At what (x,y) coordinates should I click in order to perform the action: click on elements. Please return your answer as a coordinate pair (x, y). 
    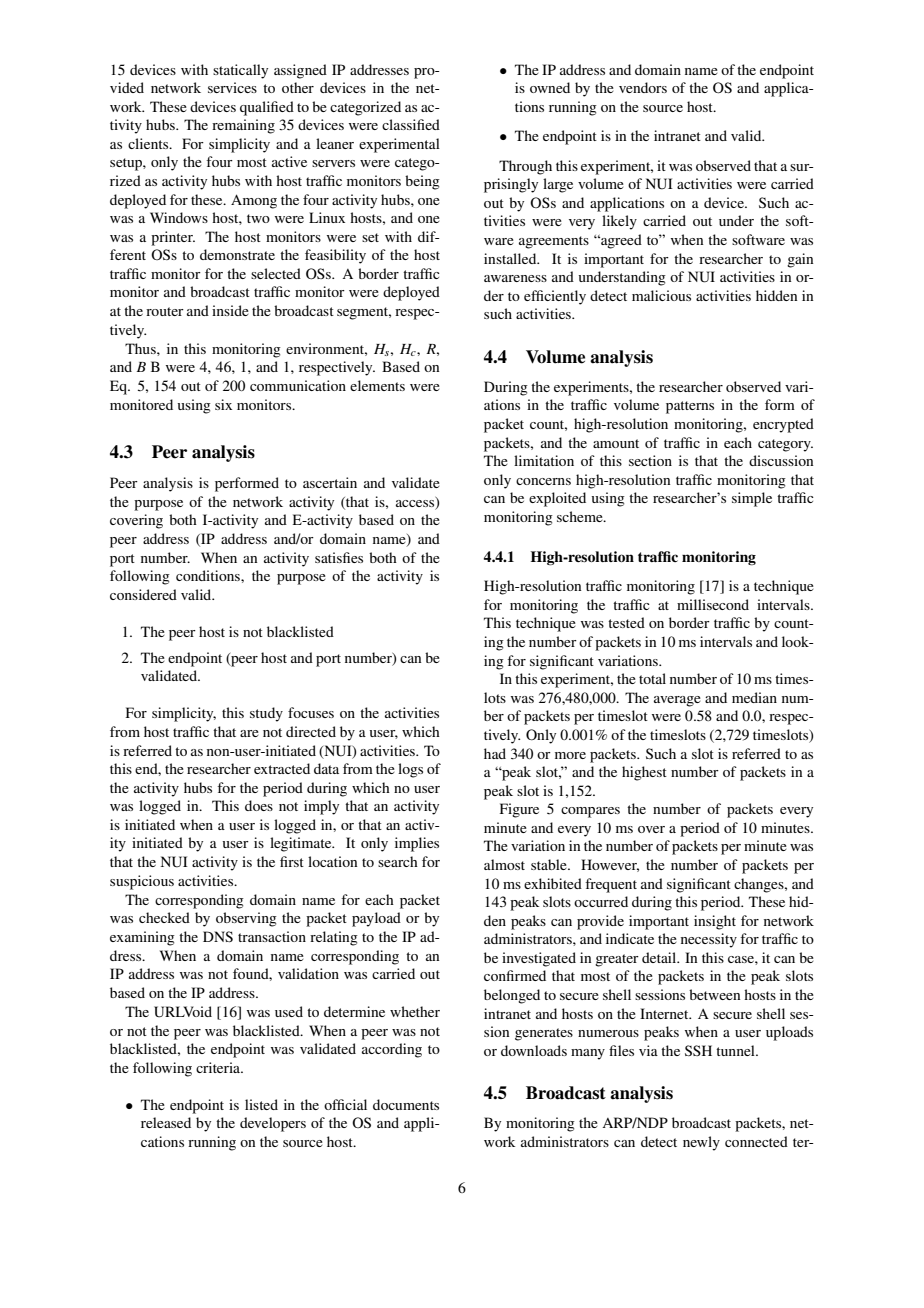
    Looking at the image, I should click on (377, 385).
